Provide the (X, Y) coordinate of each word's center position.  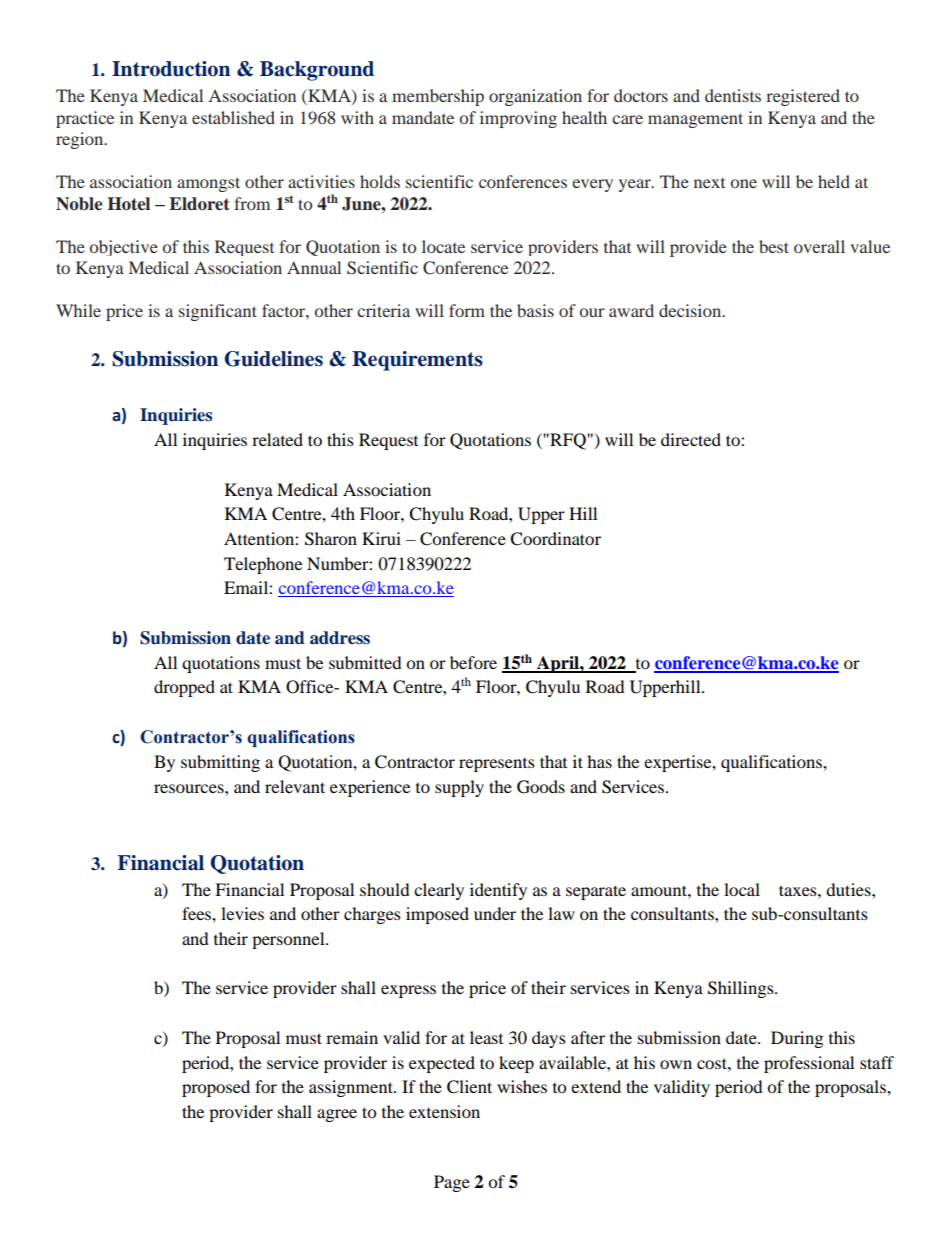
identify (498, 891)
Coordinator (555, 539)
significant (218, 312)
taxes (799, 890)
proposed (216, 1088)
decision (691, 310)
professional (809, 1064)
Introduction (171, 69)
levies (242, 913)
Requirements (417, 361)
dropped (184, 688)
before (473, 662)
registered (803, 97)
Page (452, 1183)
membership (438, 97)
